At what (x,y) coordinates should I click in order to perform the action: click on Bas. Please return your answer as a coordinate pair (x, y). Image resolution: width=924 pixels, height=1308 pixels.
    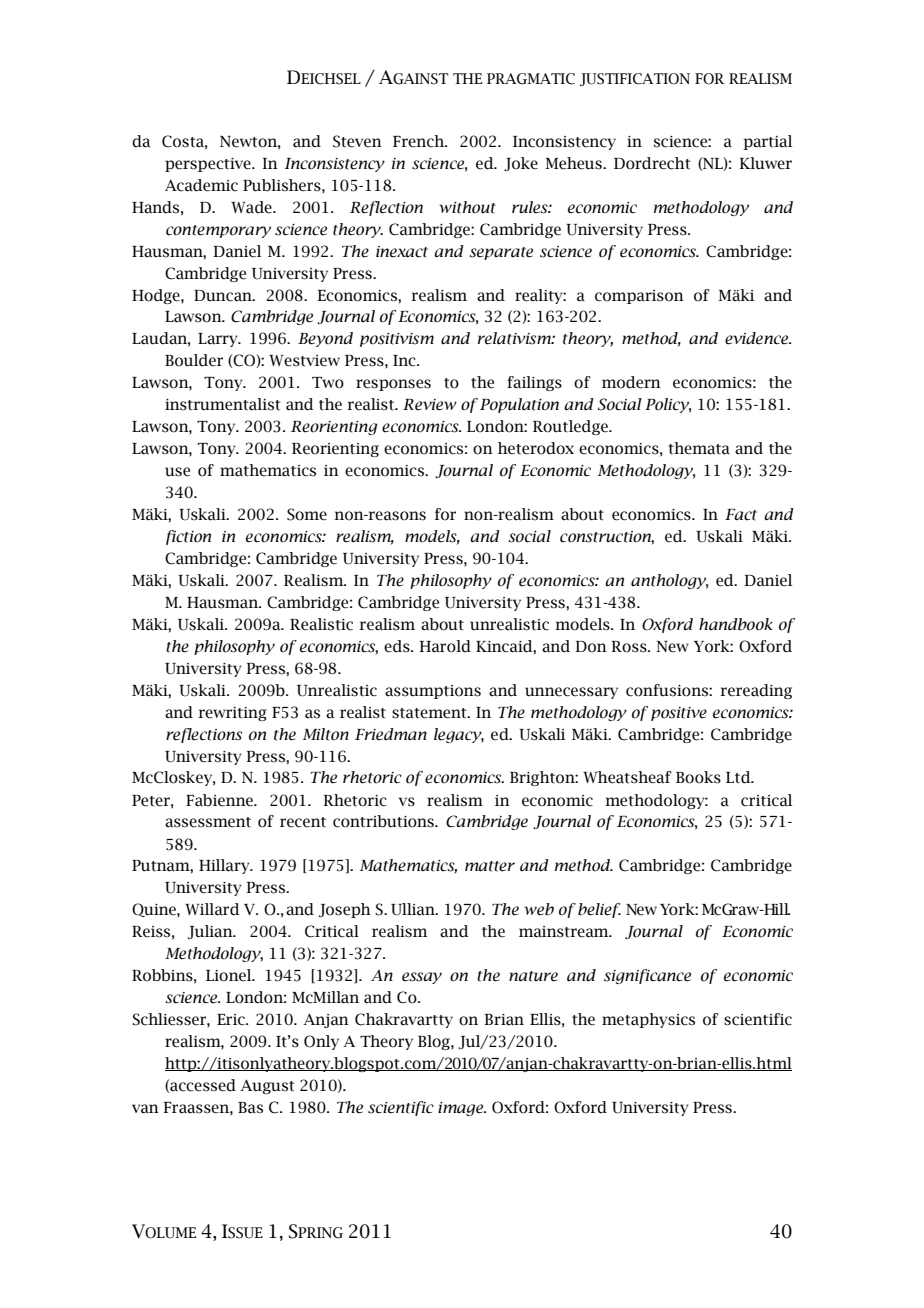
    Looking at the image, I should click on (250, 1108).
